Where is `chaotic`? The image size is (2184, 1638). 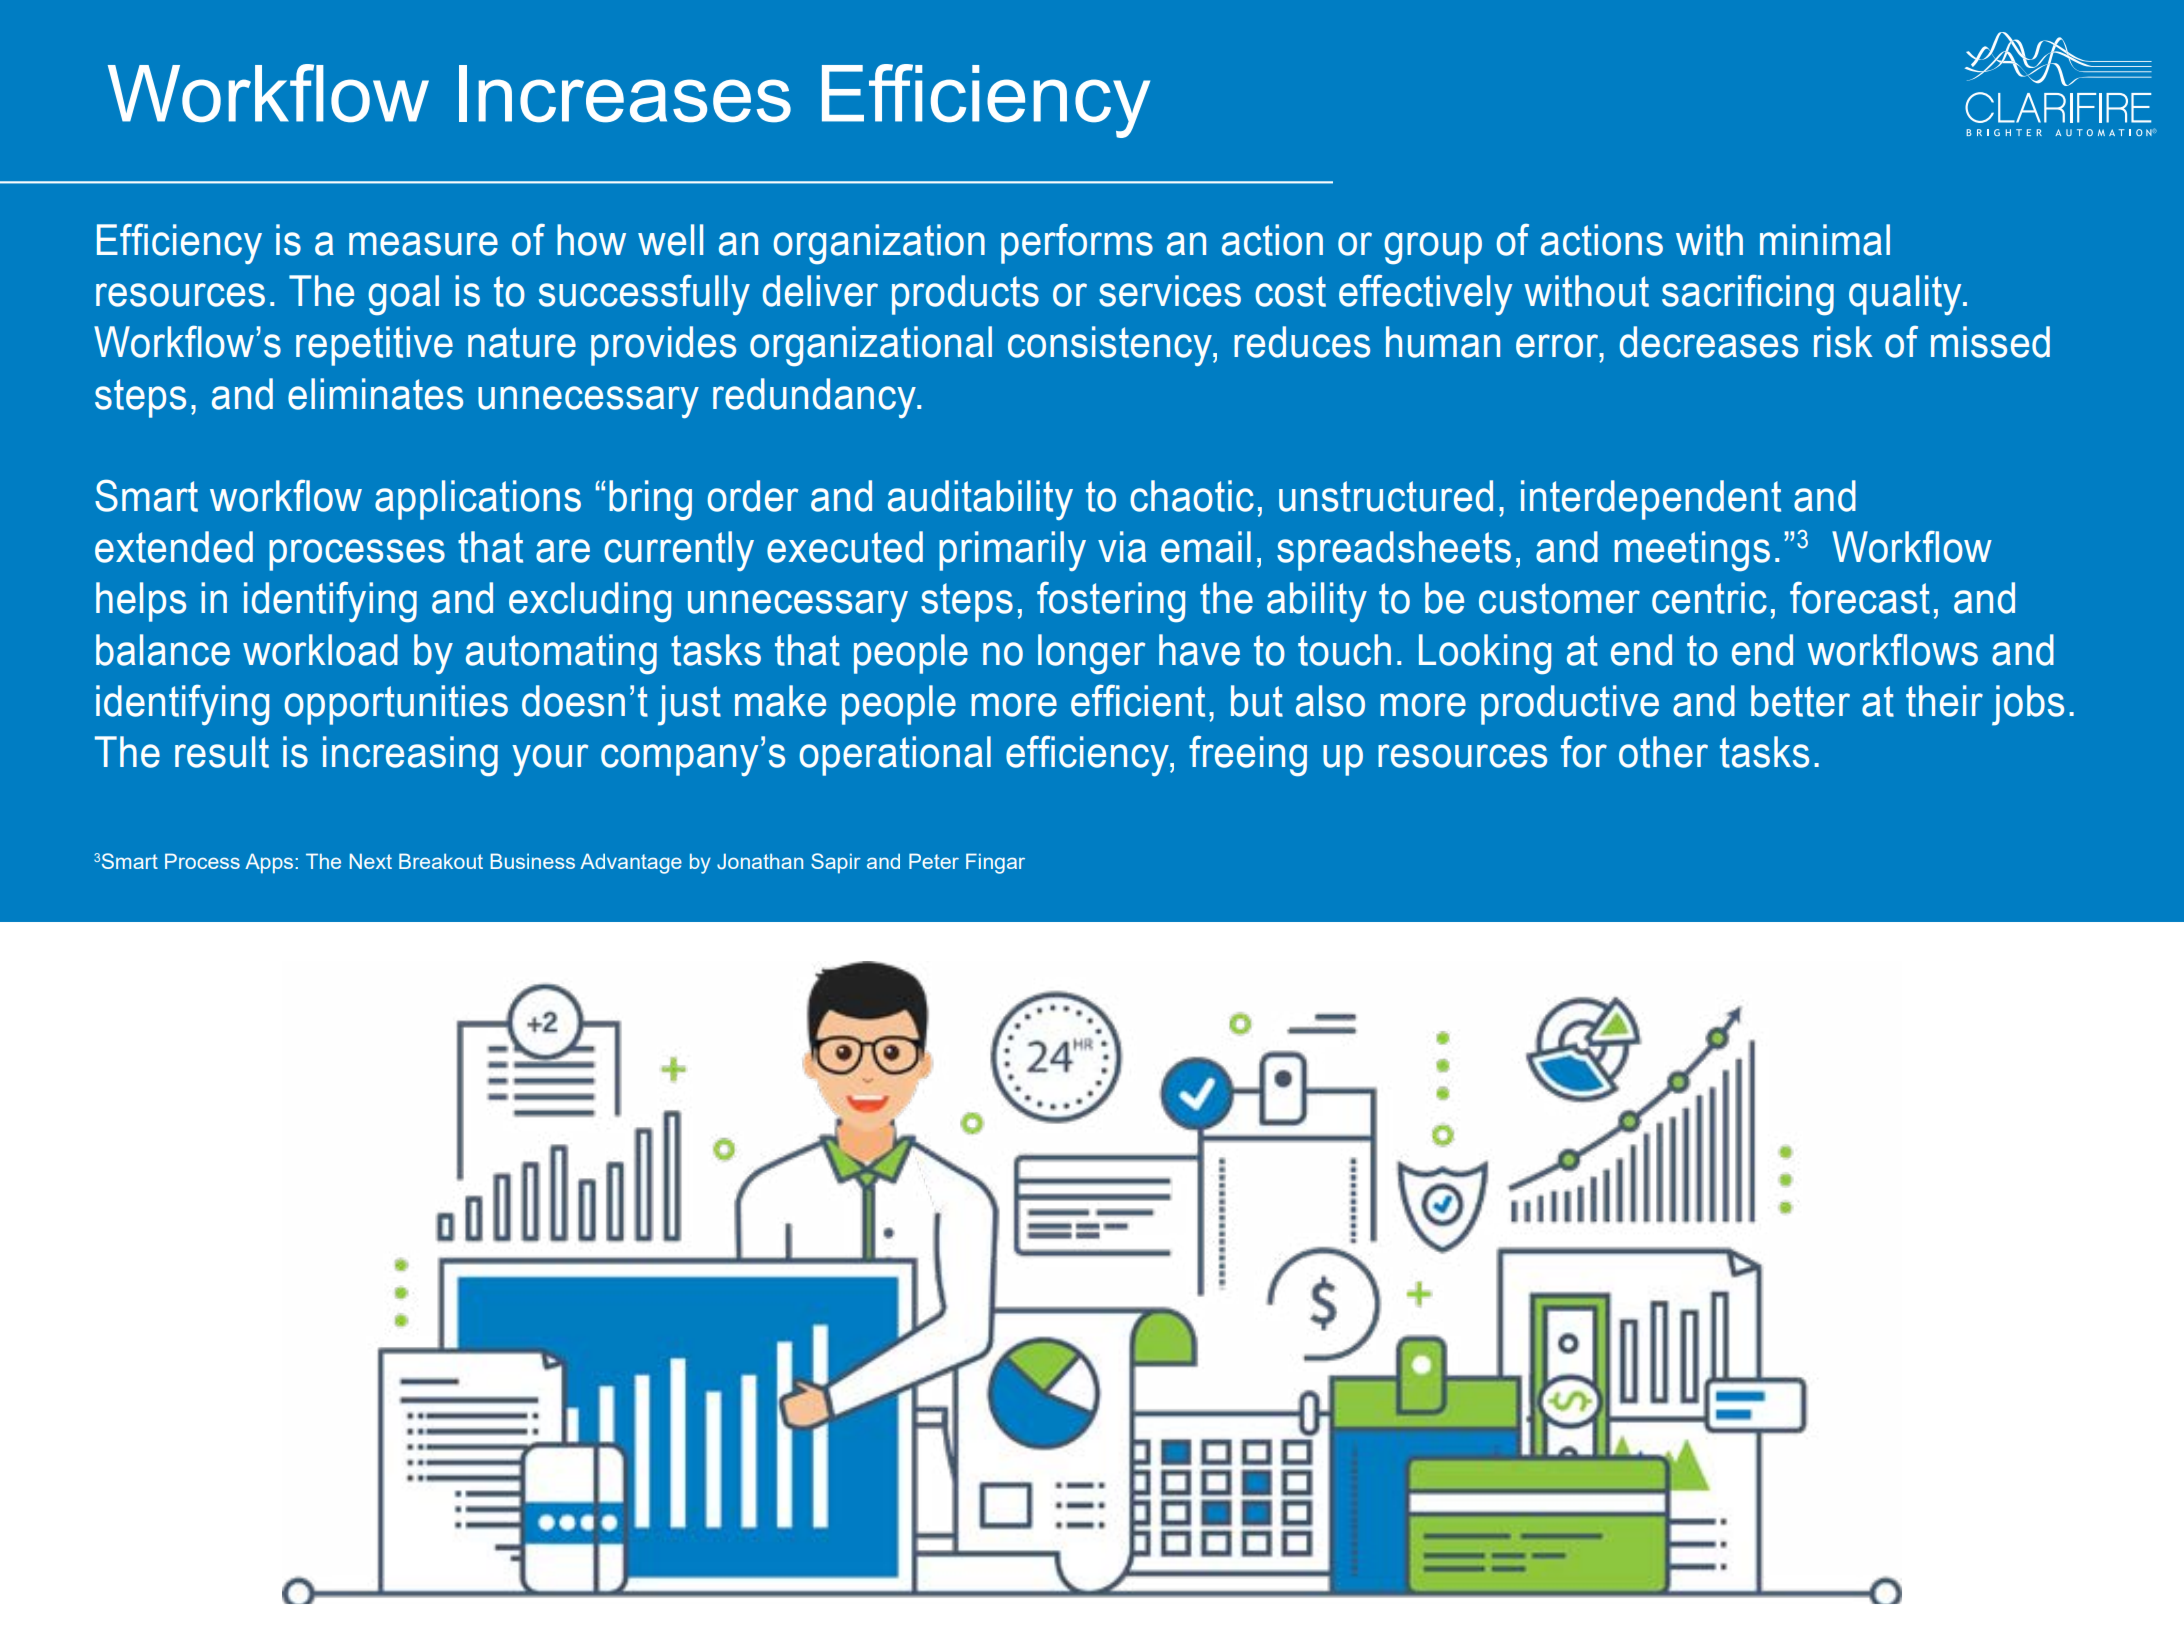 chaotic is located at coordinates (1192, 496).
